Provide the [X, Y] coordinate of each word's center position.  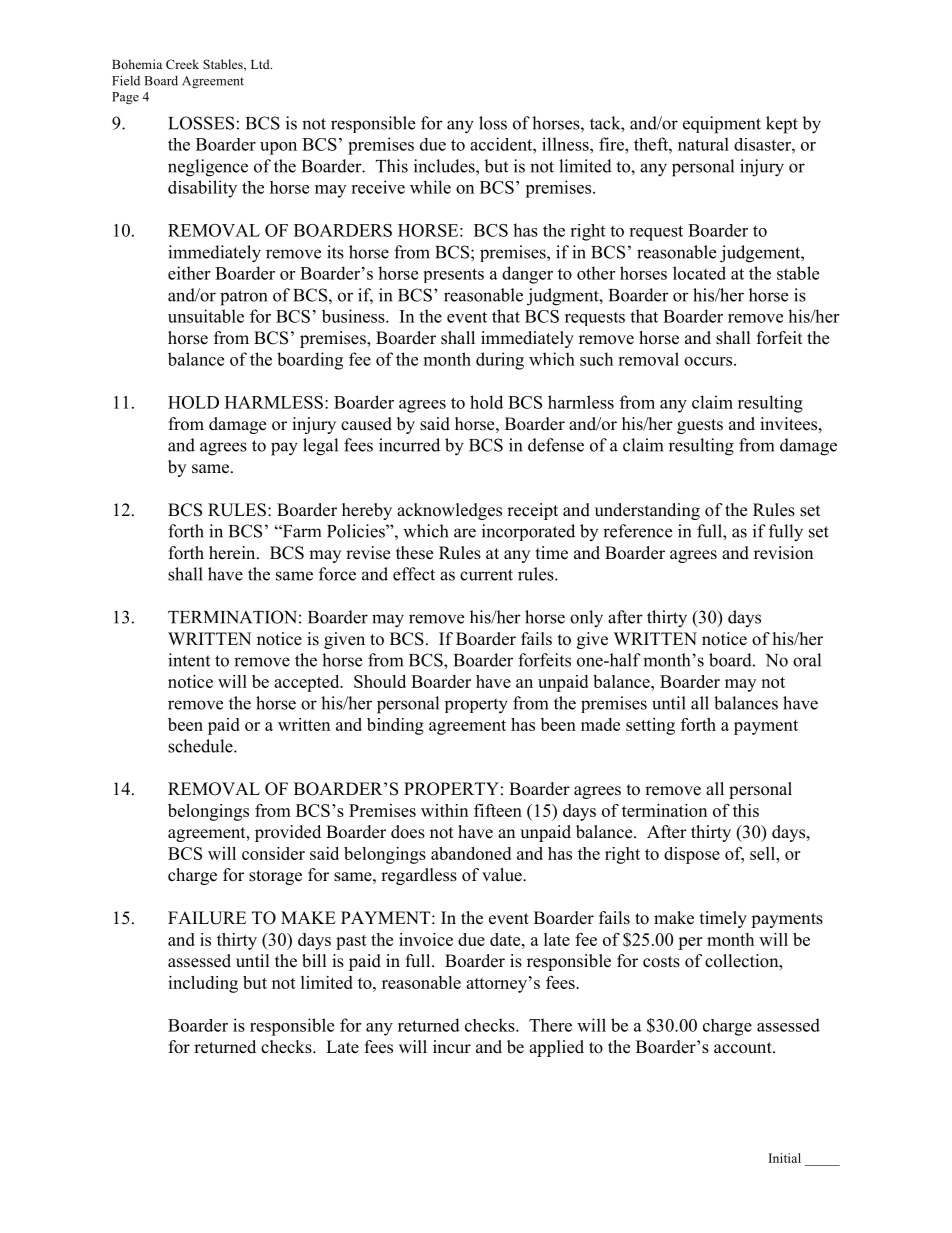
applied [556, 1048]
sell [764, 853]
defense [556, 445]
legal [320, 447]
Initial [785, 1158]
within [444, 810]
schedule [201, 746]
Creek [182, 64]
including [203, 984]
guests [700, 426]
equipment [722, 125]
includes [445, 166]
